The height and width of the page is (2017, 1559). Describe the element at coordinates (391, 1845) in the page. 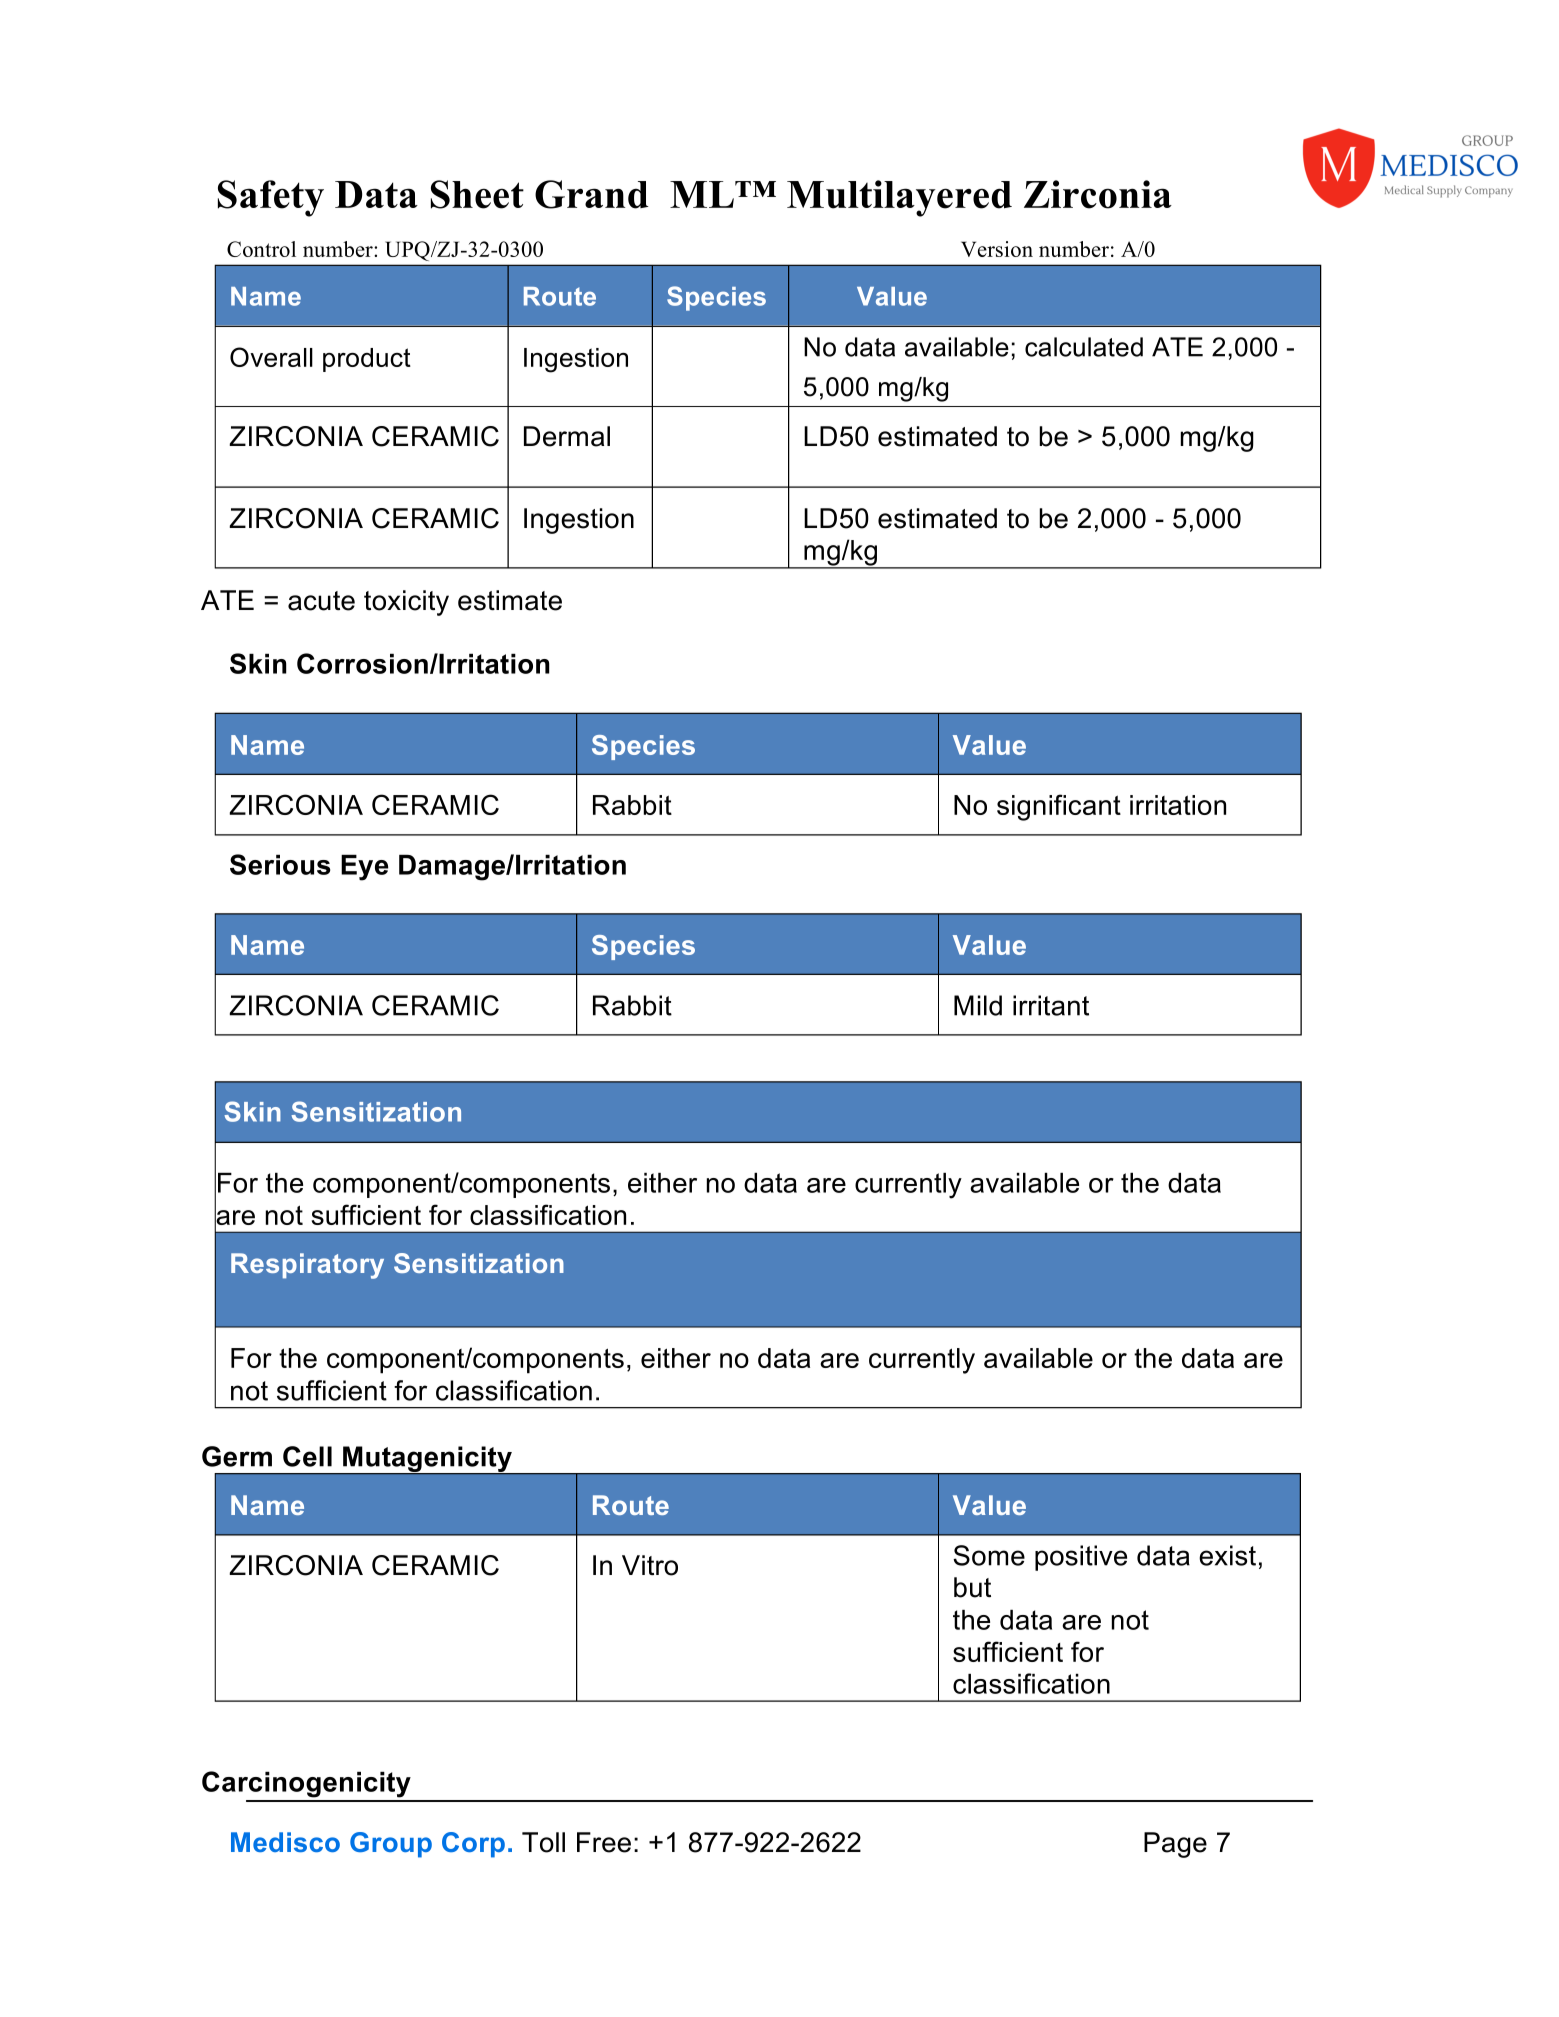

I see `Group` at that location.
